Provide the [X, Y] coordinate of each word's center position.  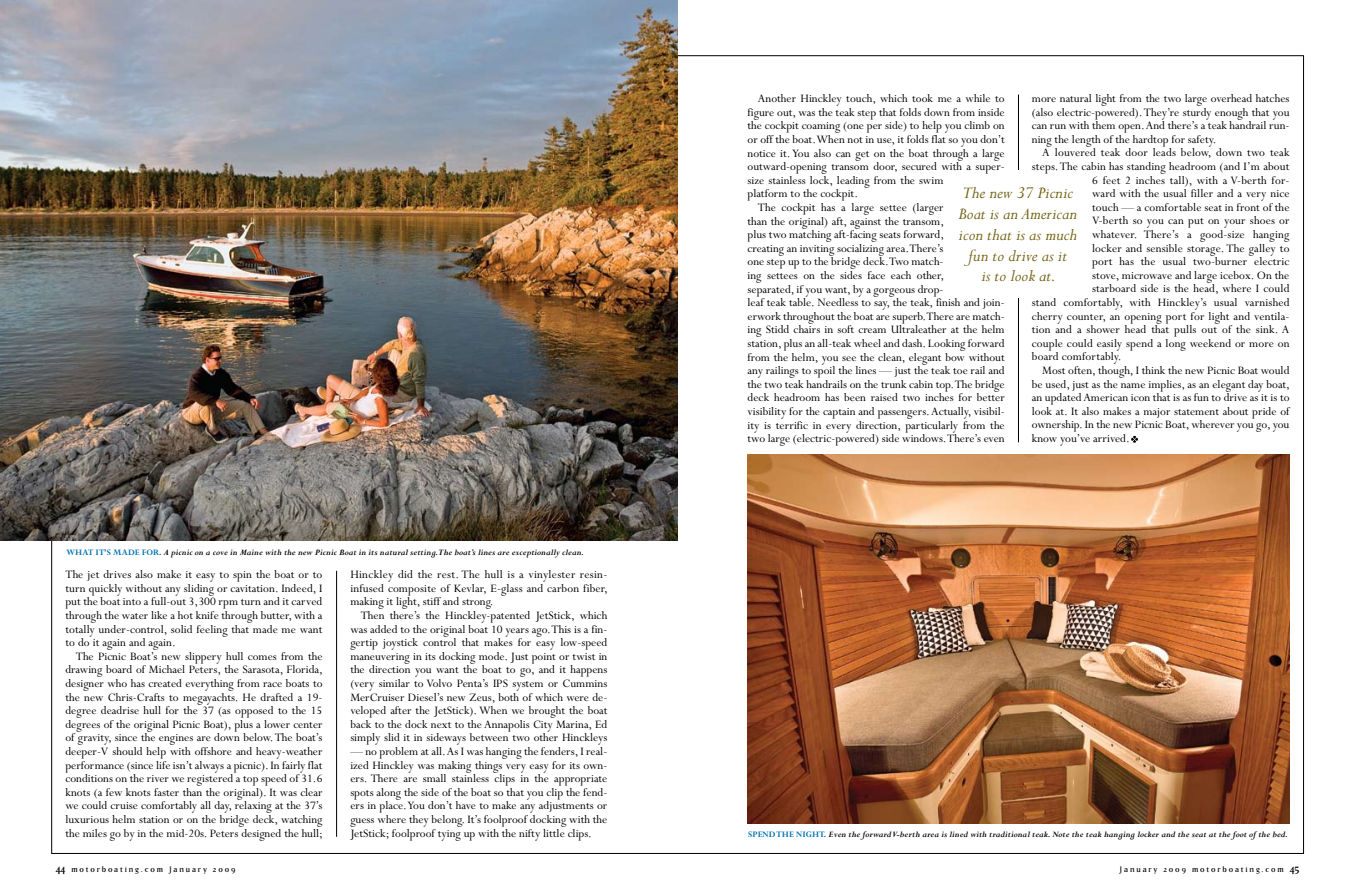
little [554, 831]
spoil [824, 371]
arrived [1110, 438]
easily [1109, 346]
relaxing [253, 807]
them [1103, 124]
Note [1061, 834]
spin [242, 576]
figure [761, 115]
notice [761, 153]
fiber [595, 589]
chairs [806, 328]
